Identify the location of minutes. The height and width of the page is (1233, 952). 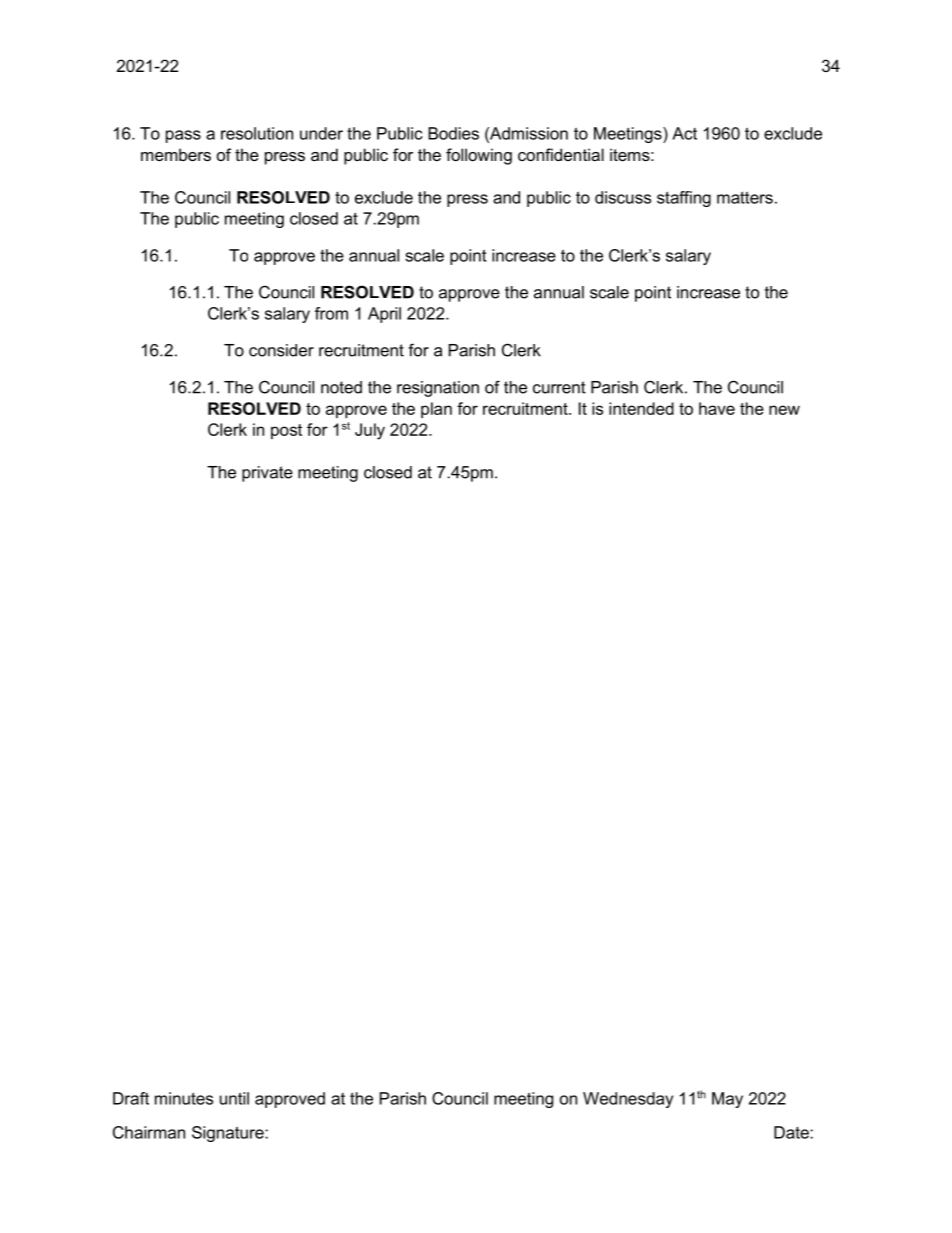
(184, 1098).
